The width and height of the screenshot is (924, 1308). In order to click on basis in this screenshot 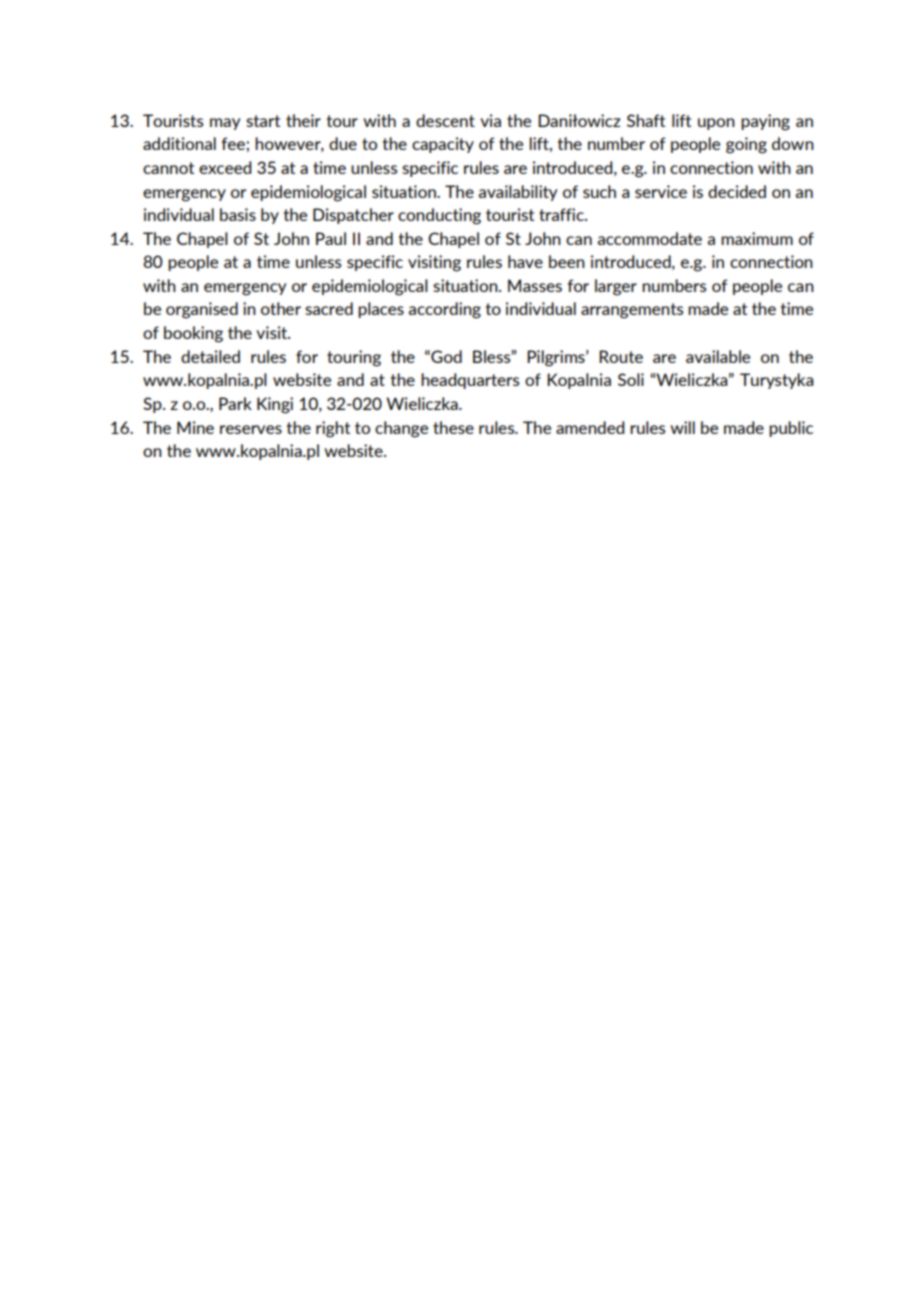, I will do `click(238, 214)`.
